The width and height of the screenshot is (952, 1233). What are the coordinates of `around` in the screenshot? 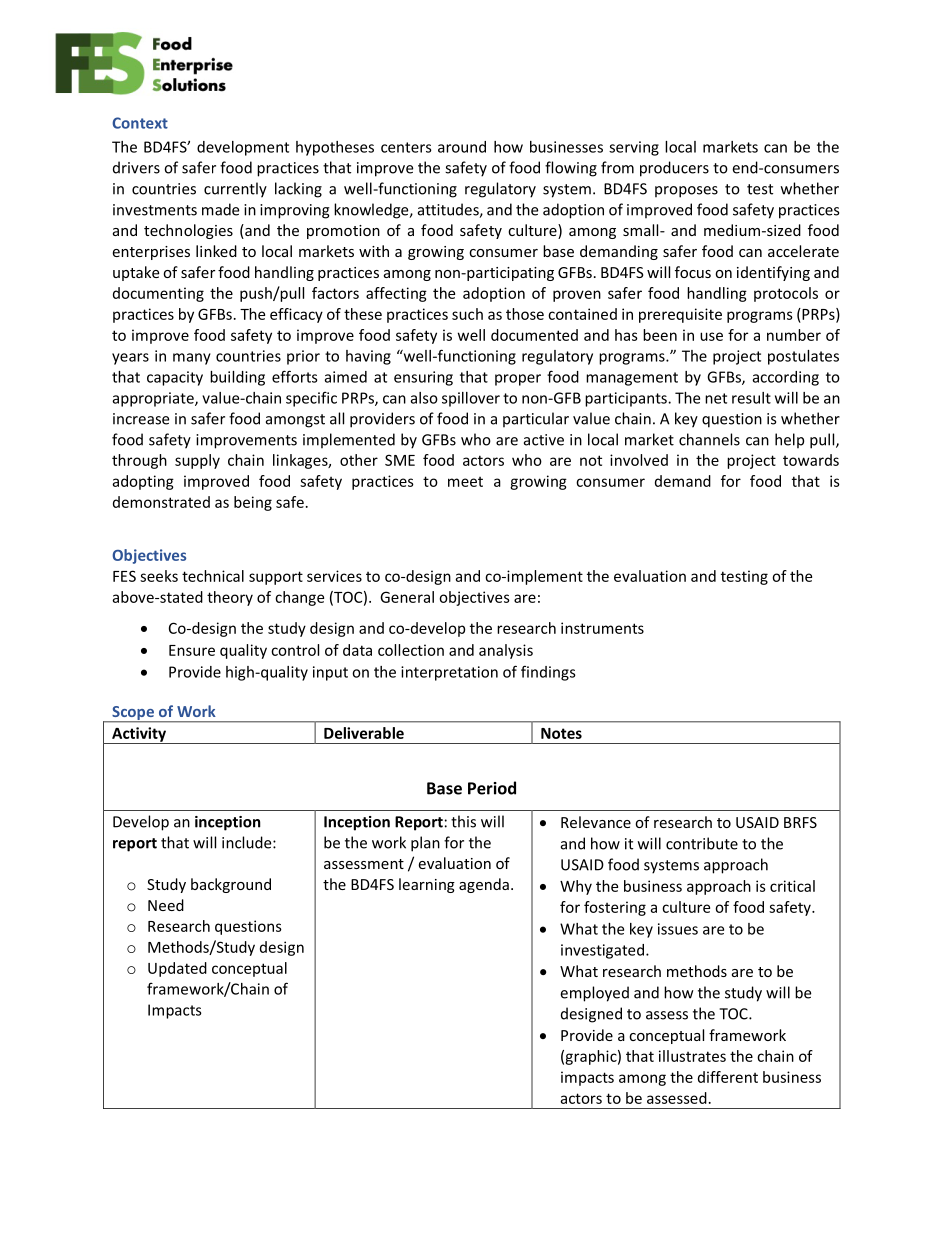 It's located at (462, 147).
